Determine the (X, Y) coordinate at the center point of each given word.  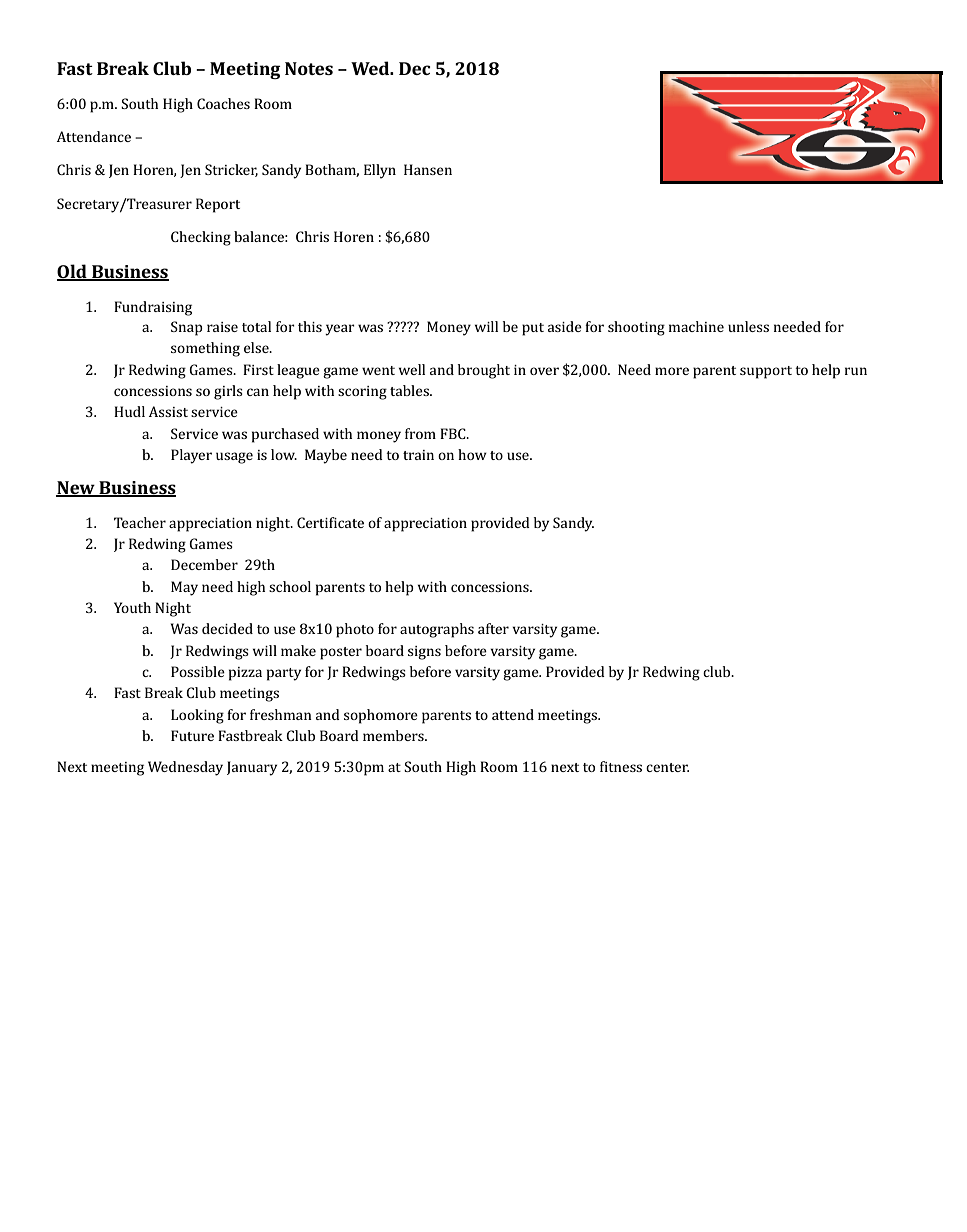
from (420, 433)
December (204, 564)
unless (748, 326)
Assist (168, 411)
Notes (309, 68)
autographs (437, 630)
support (766, 372)
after (493, 628)
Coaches (223, 103)
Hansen (428, 169)
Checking (201, 238)
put (533, 329)
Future (192, 735)
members (394, 735)
